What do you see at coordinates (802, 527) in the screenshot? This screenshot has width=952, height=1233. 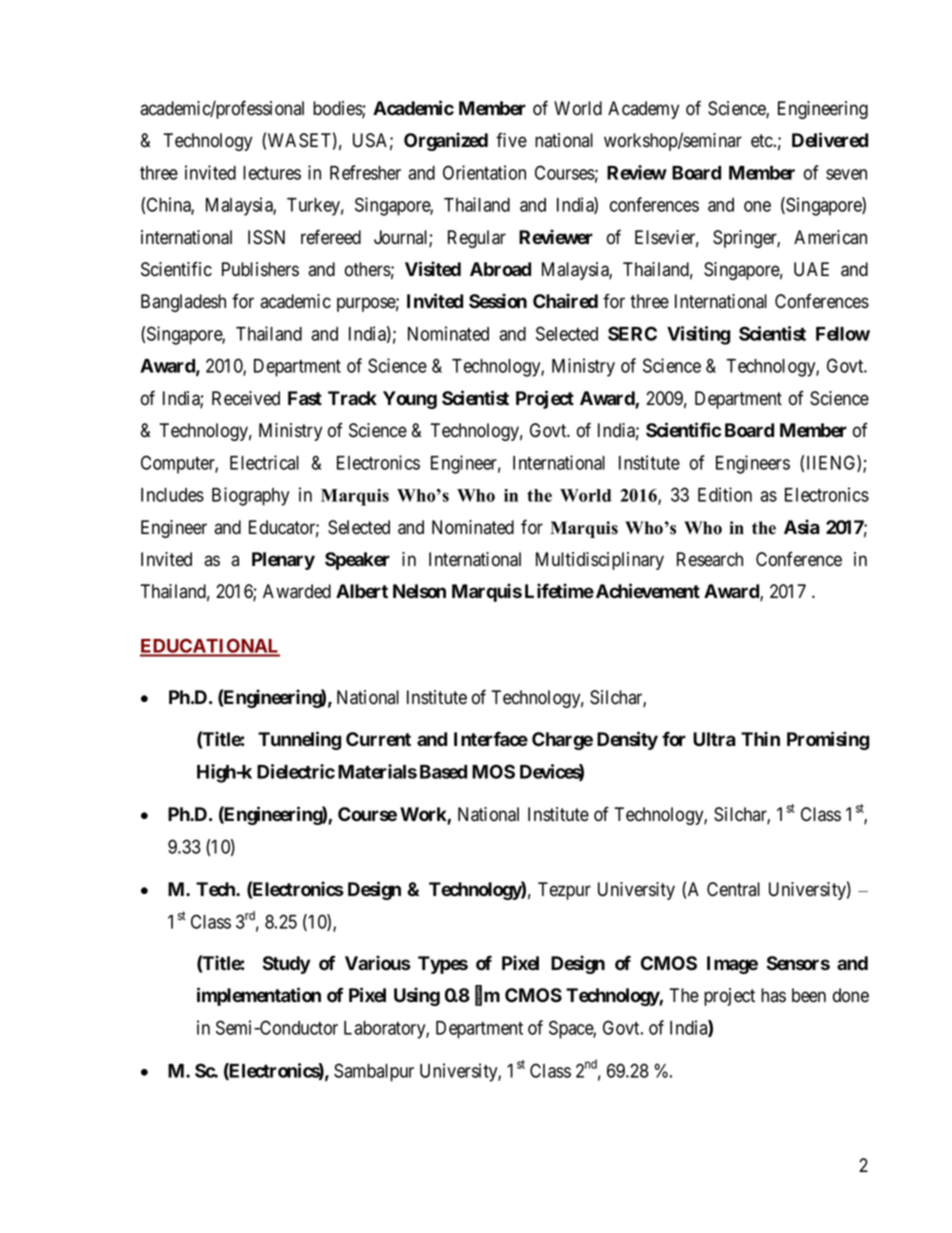 I see `Asia` at bounding box center [802, 527].
